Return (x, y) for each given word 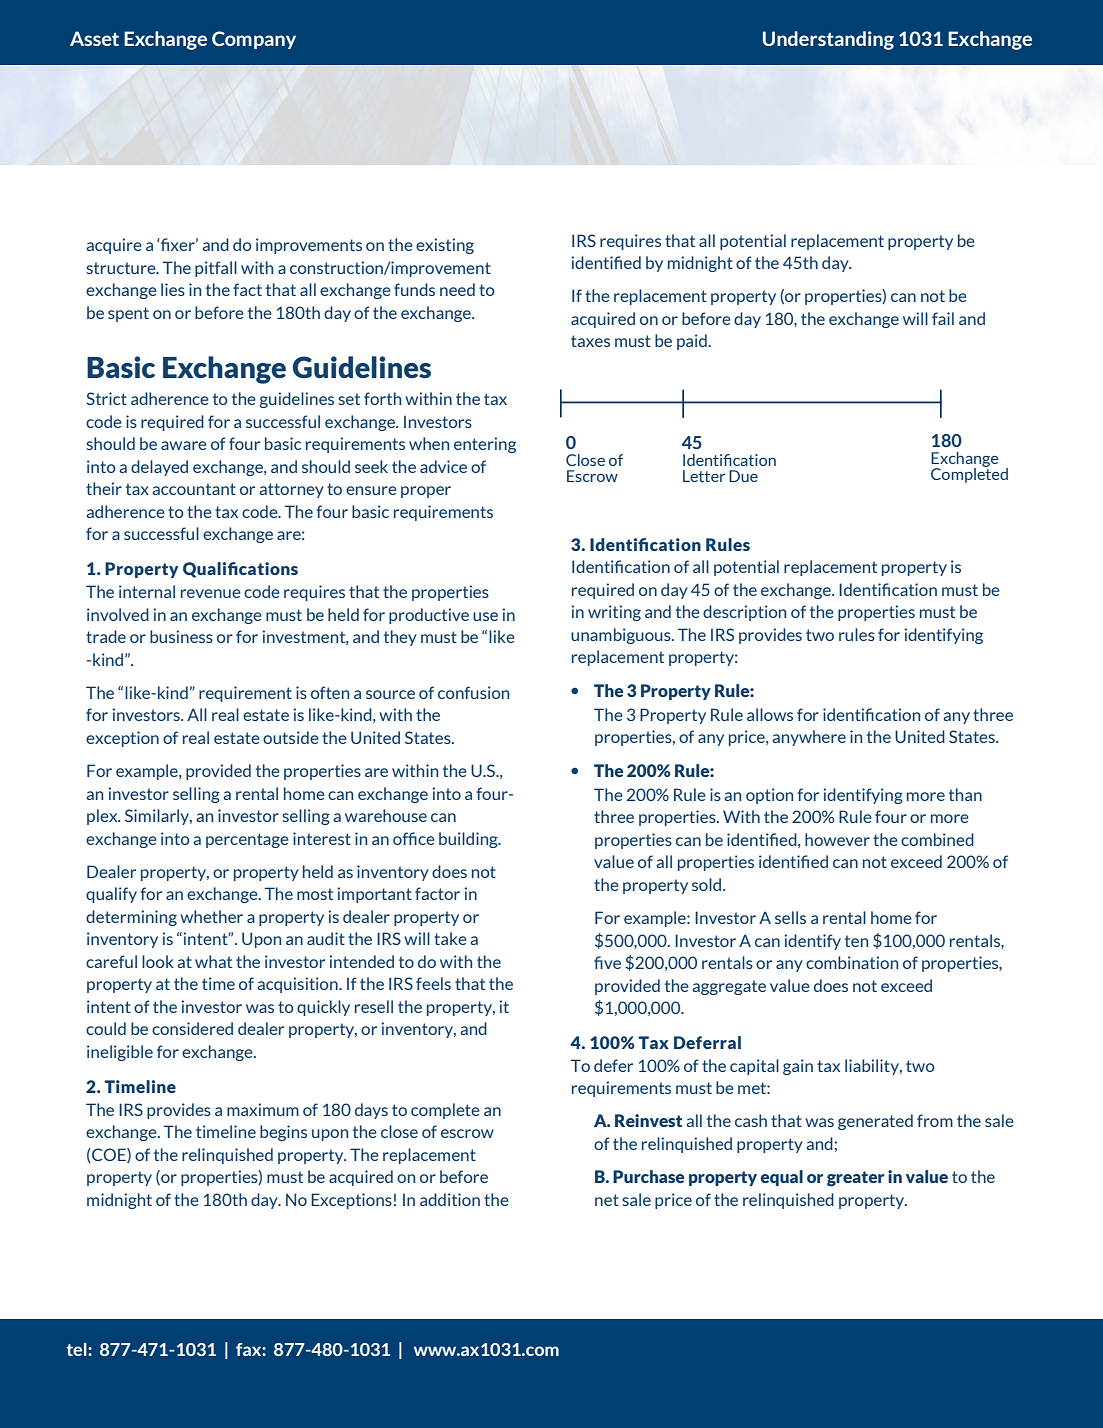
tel (77, 1349)
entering (485, 445)
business (181, 636)
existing (445, 246)
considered (192, 1028)
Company (254, 40)
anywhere (809, 738)
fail (943, 318)
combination (852, 962)
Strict (106, 398)
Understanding (828, 40)
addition (450, 1199)
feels (433, 983)
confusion (473, 692)
